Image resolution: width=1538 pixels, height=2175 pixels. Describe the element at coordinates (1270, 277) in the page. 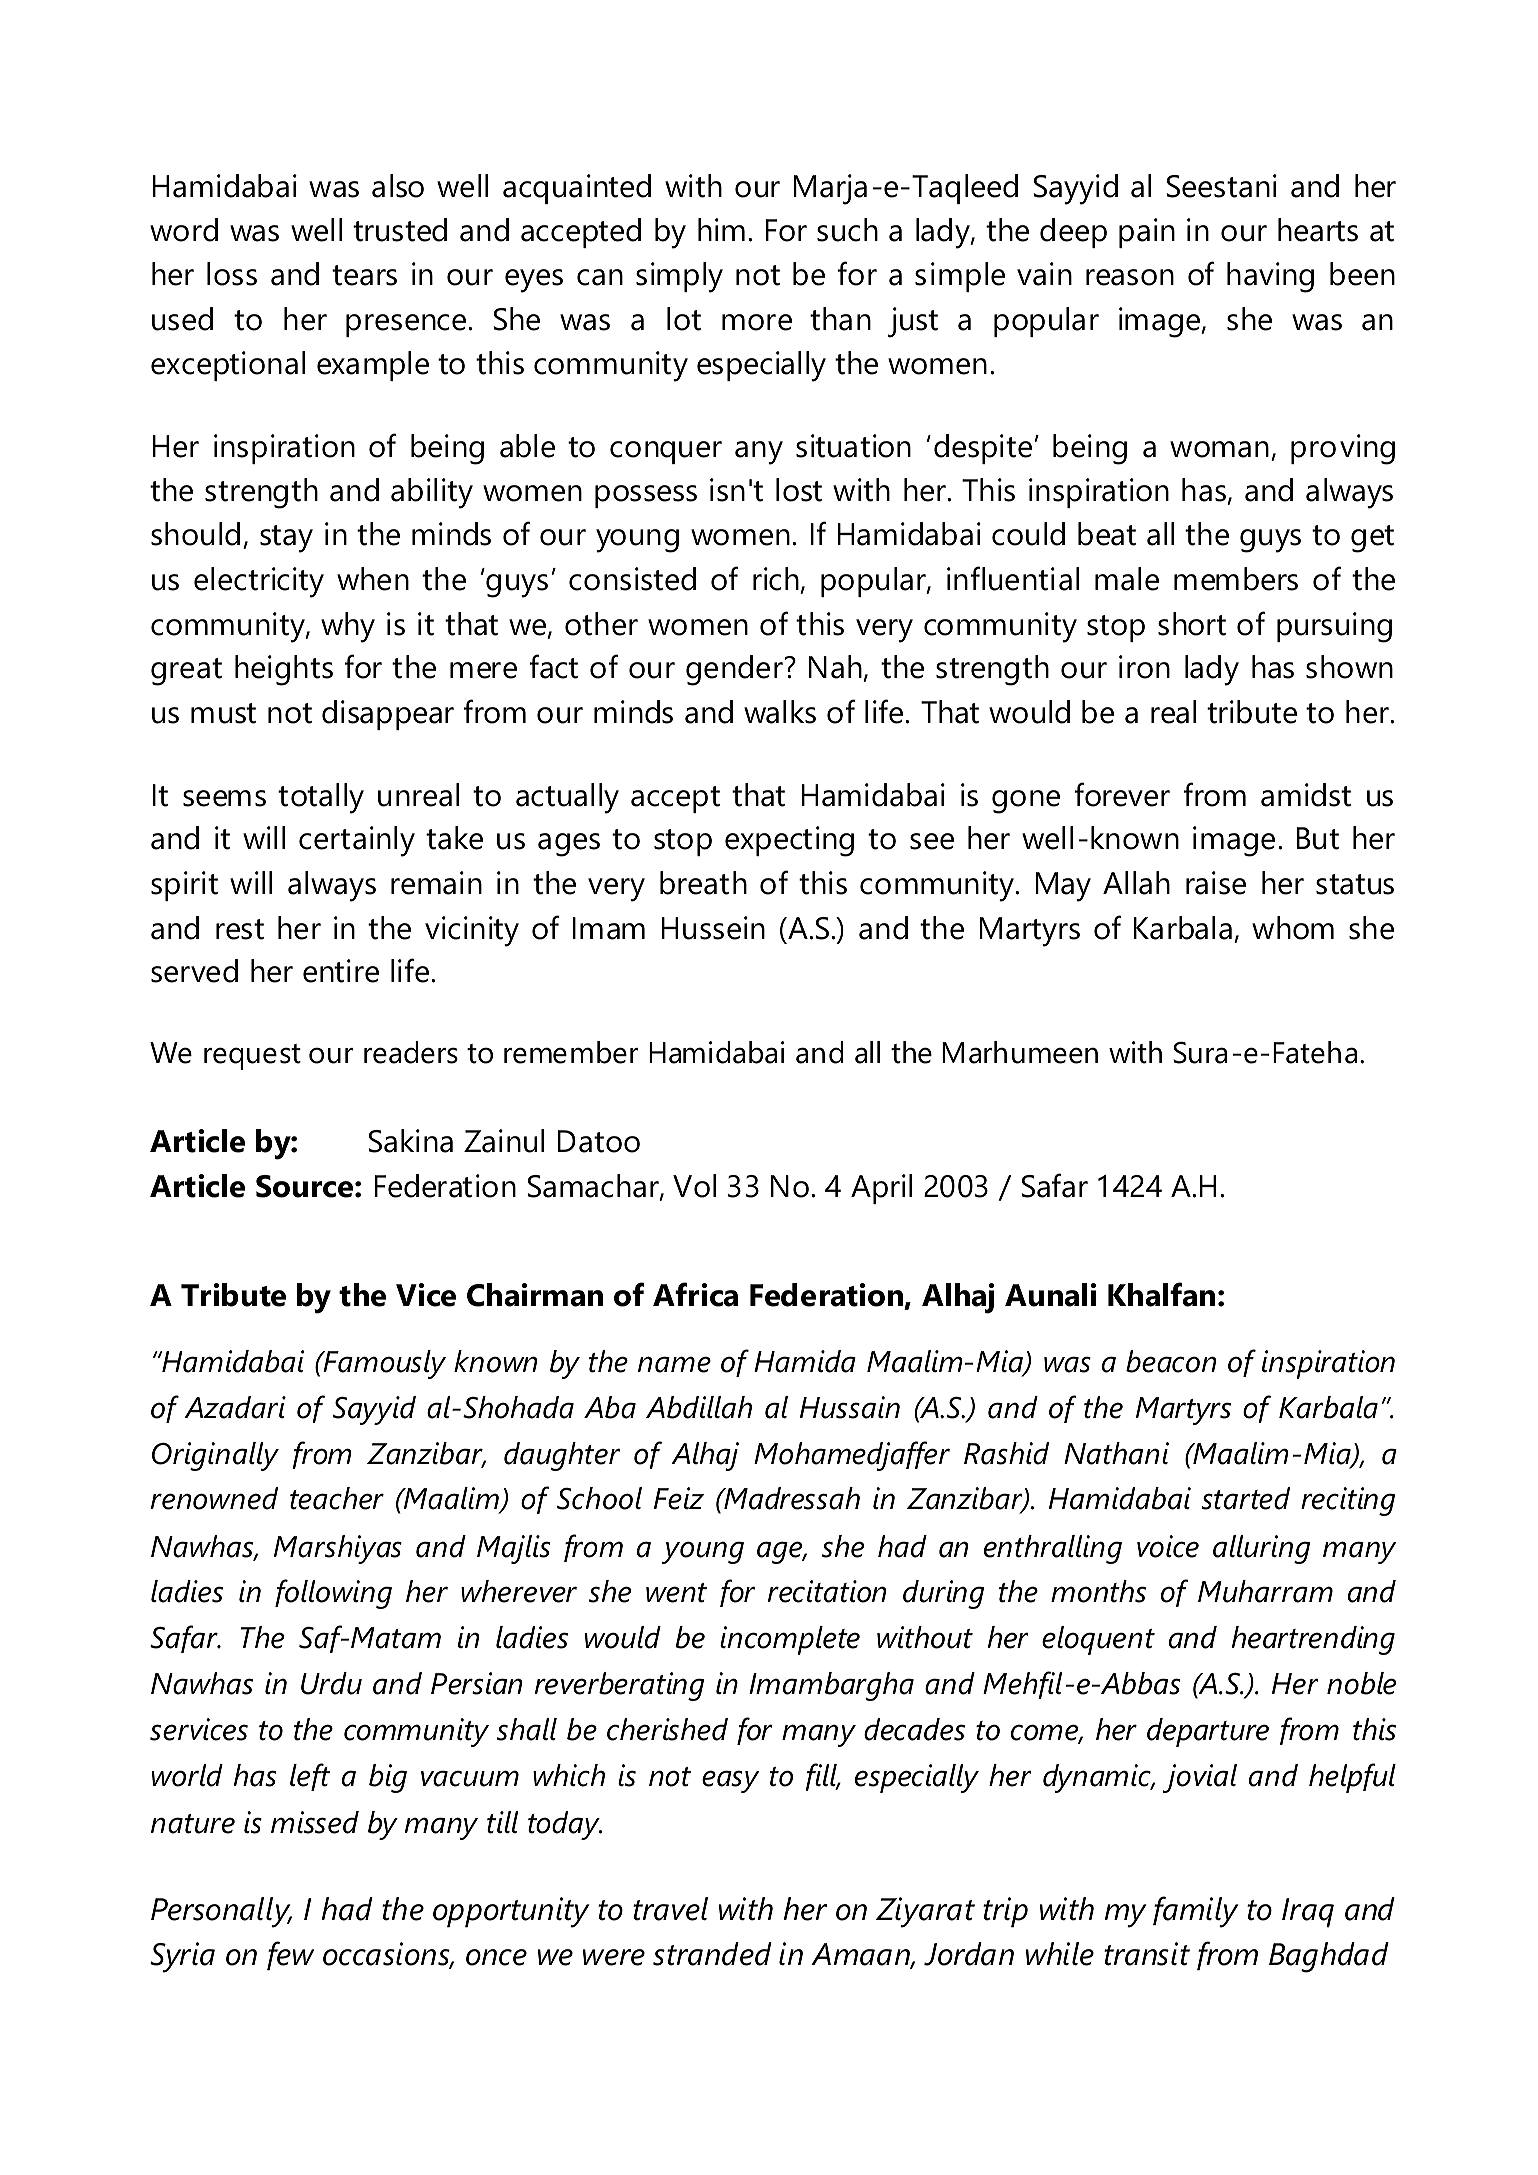

I see `having` at that location.
